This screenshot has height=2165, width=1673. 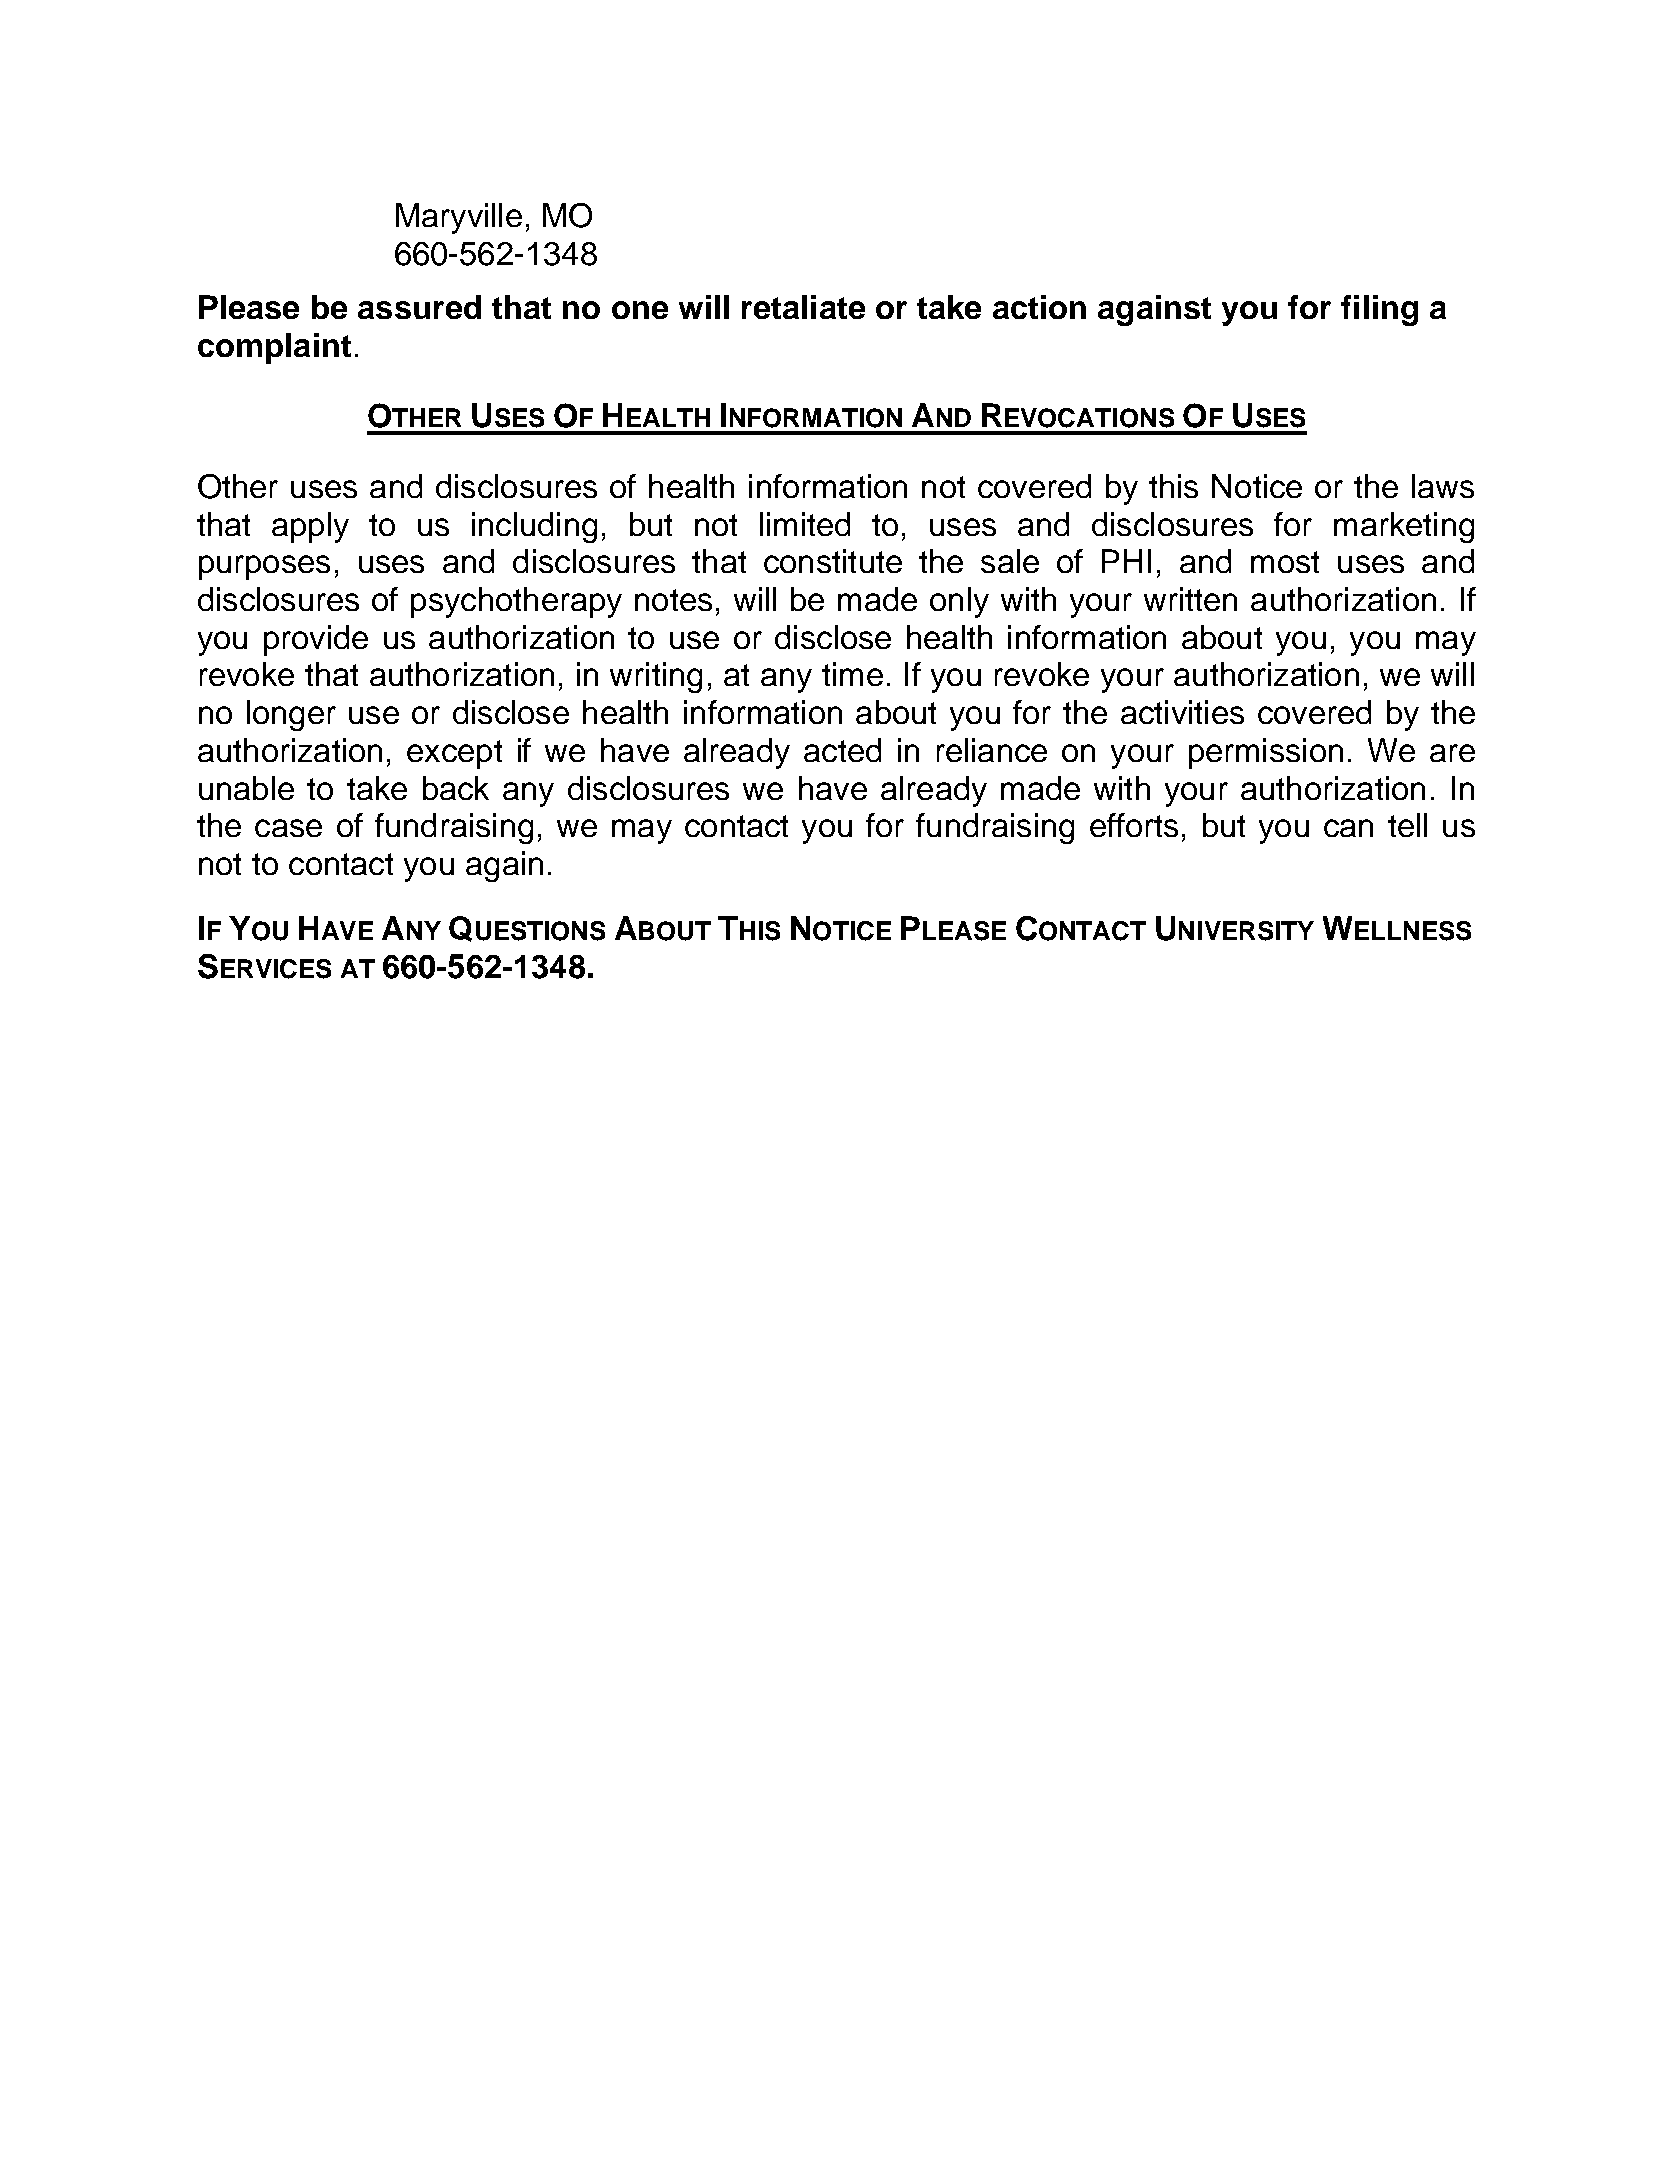 I want to click on purposes, so click(x=264, y=567).
